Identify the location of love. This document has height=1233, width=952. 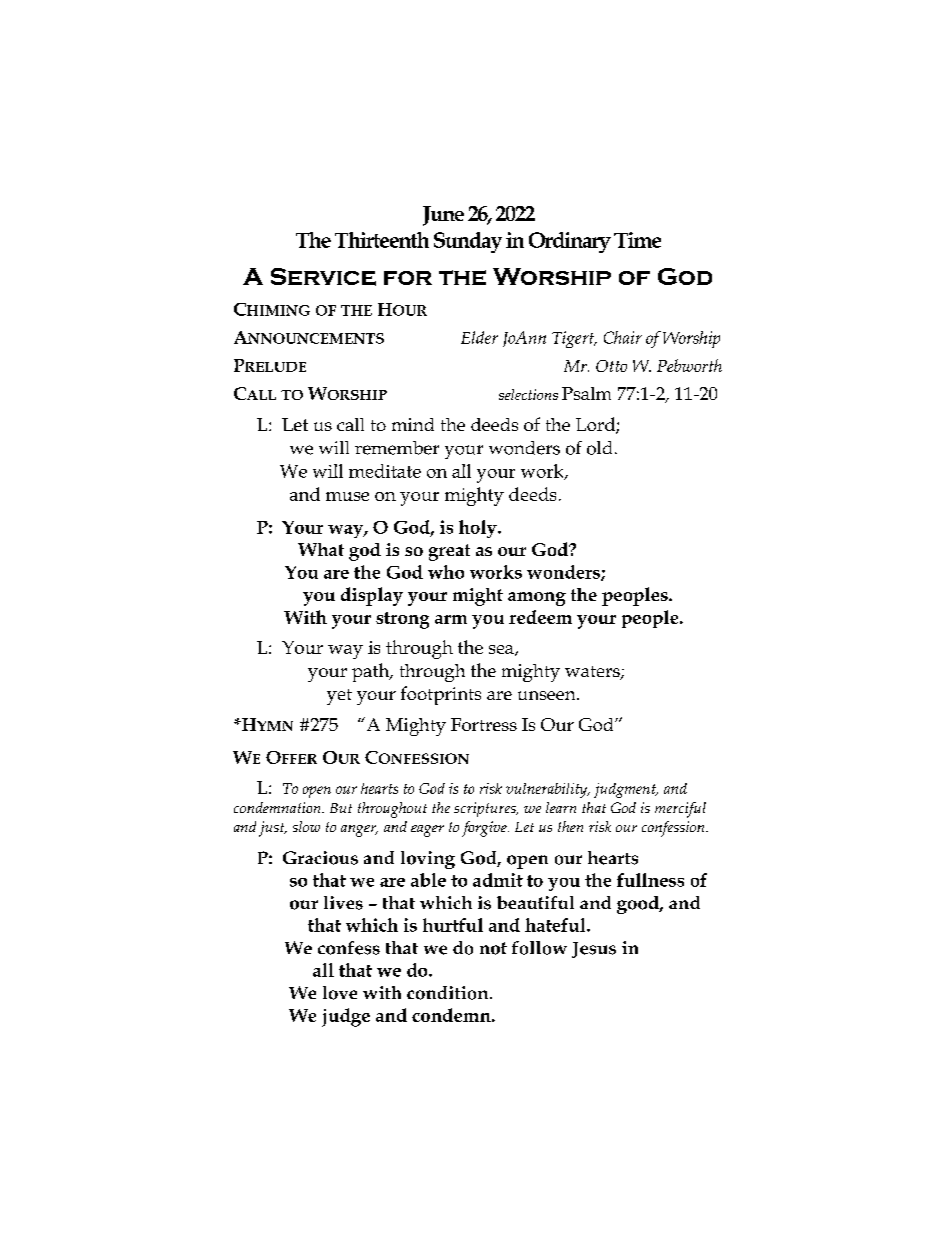
(340, 993).
